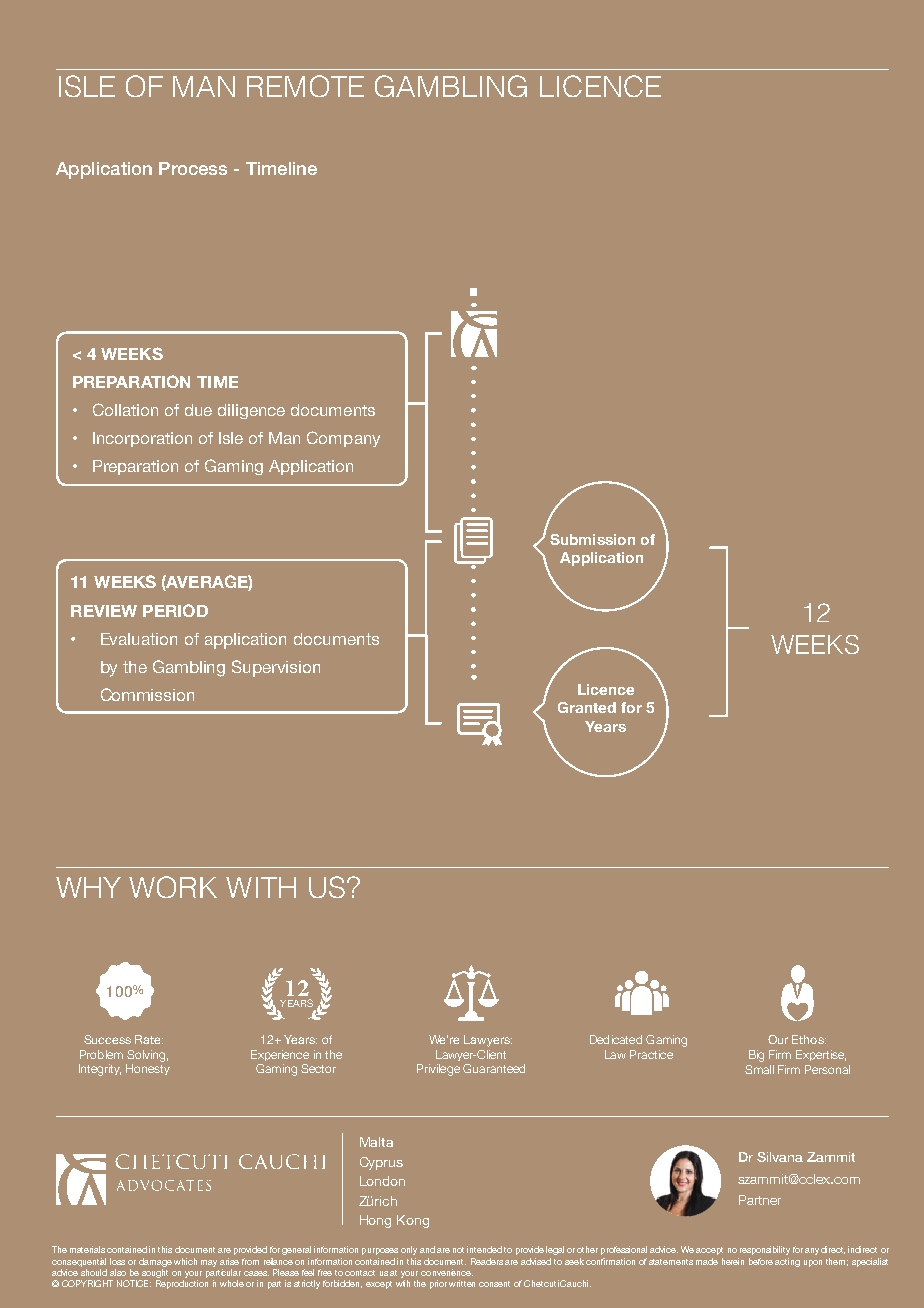 This document has width=924, height=1308. What do you see at coordinates (809, 1039) in the document?
I see `Ethos` at bounding box center [809, 1039].
